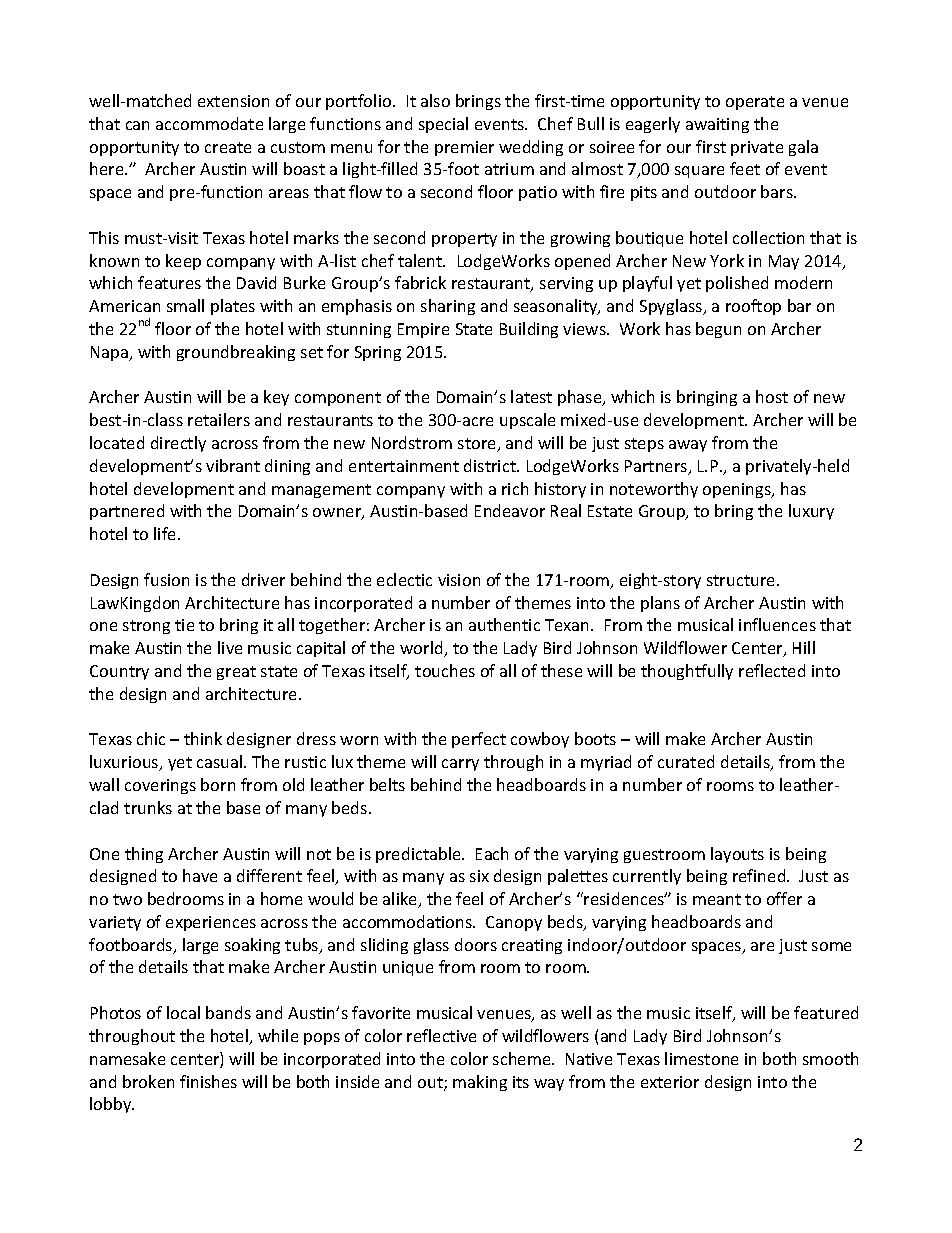 Image resolution: width=952 pixels, height=1233 pixels. Describe the element at coordinates (178, 444) in the image. I see `directly` at that location.
